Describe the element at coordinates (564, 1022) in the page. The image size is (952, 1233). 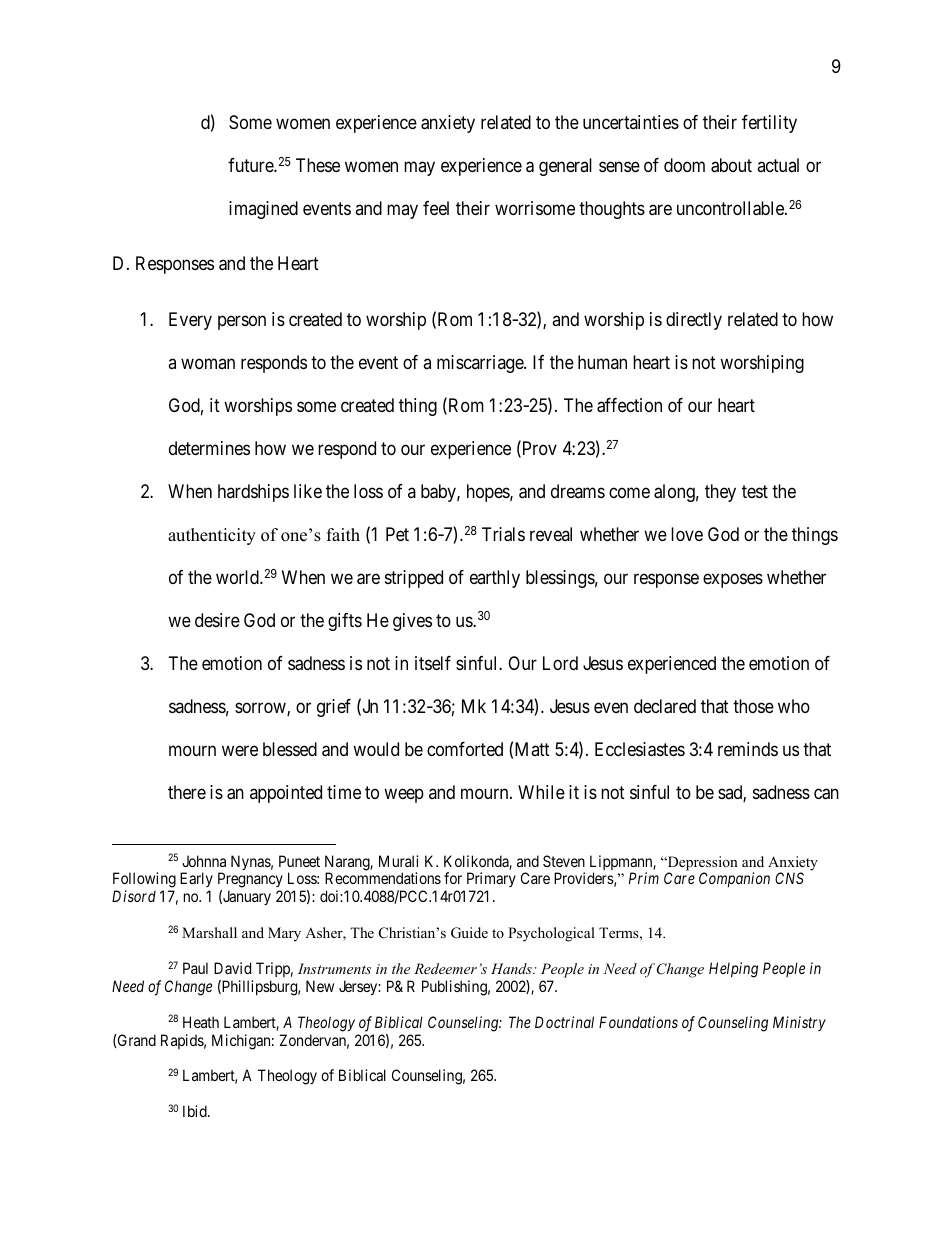
I see `Doctrinal` at that location.
